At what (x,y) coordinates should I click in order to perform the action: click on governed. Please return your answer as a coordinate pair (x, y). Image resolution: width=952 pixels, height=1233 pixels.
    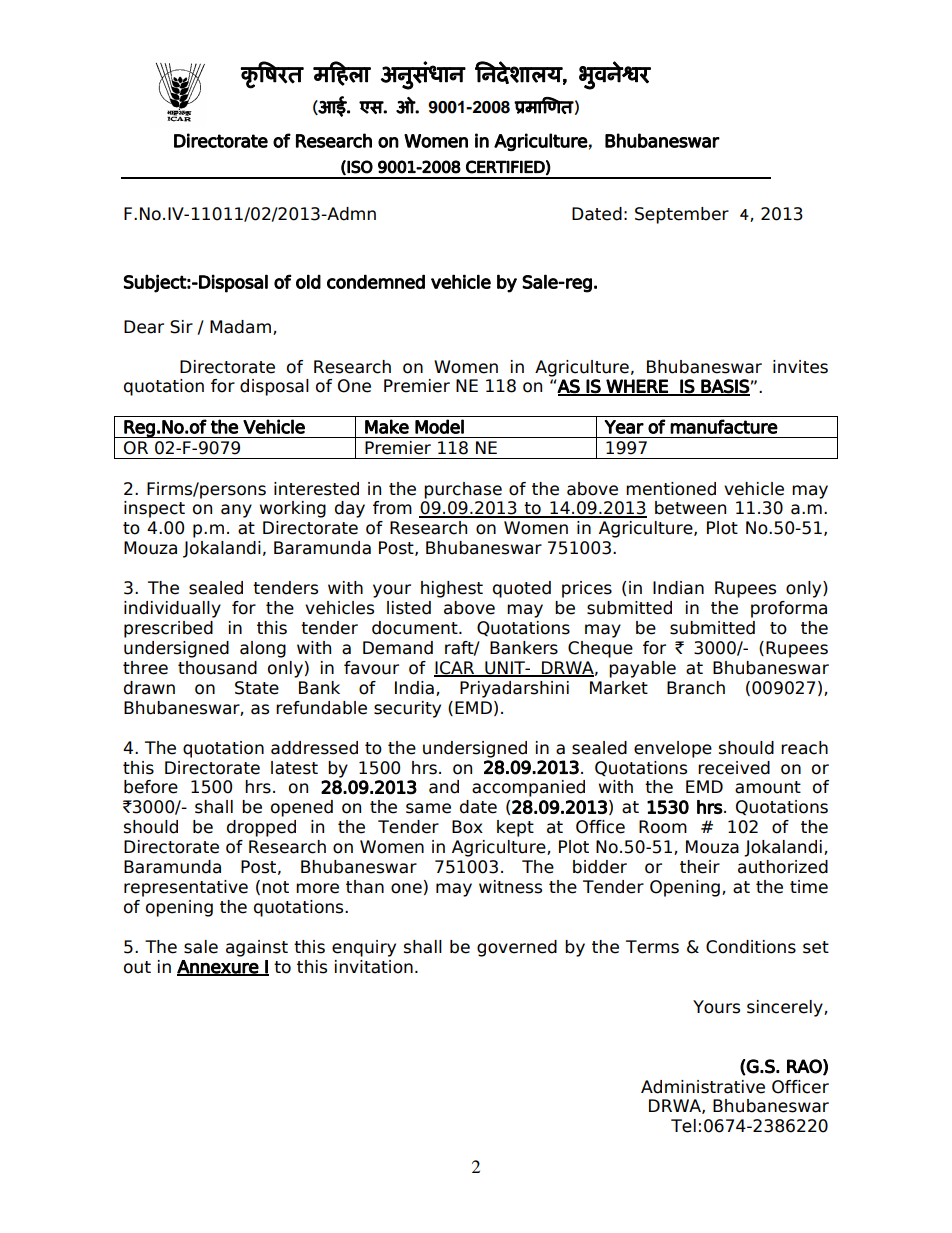
    Looking at the image, I should click on (517, 948).
